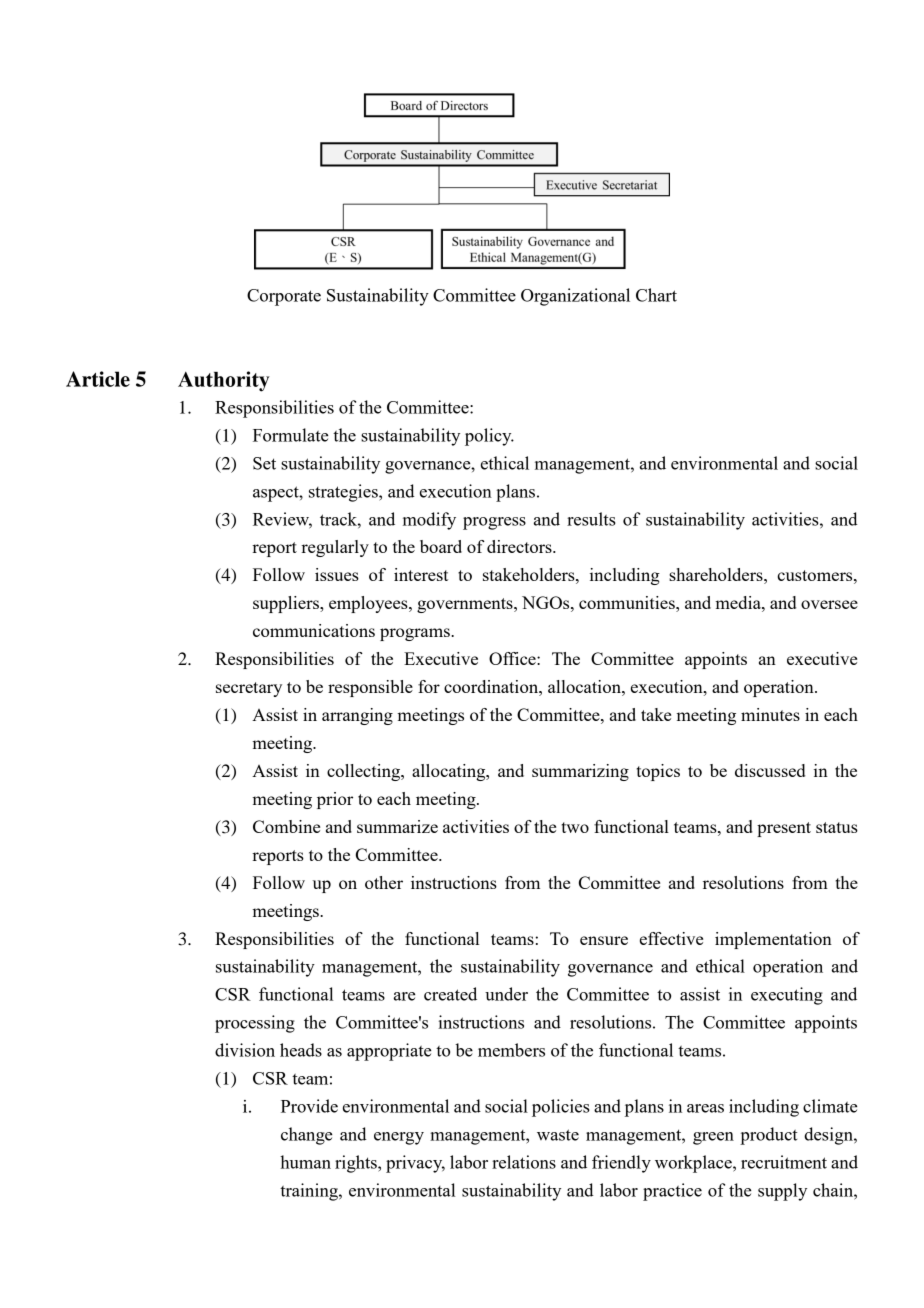 The image size is (924, 1308). What do you see at coordinates (384, 882) in the image?
I see `other` at bounding box center [384, 882].
